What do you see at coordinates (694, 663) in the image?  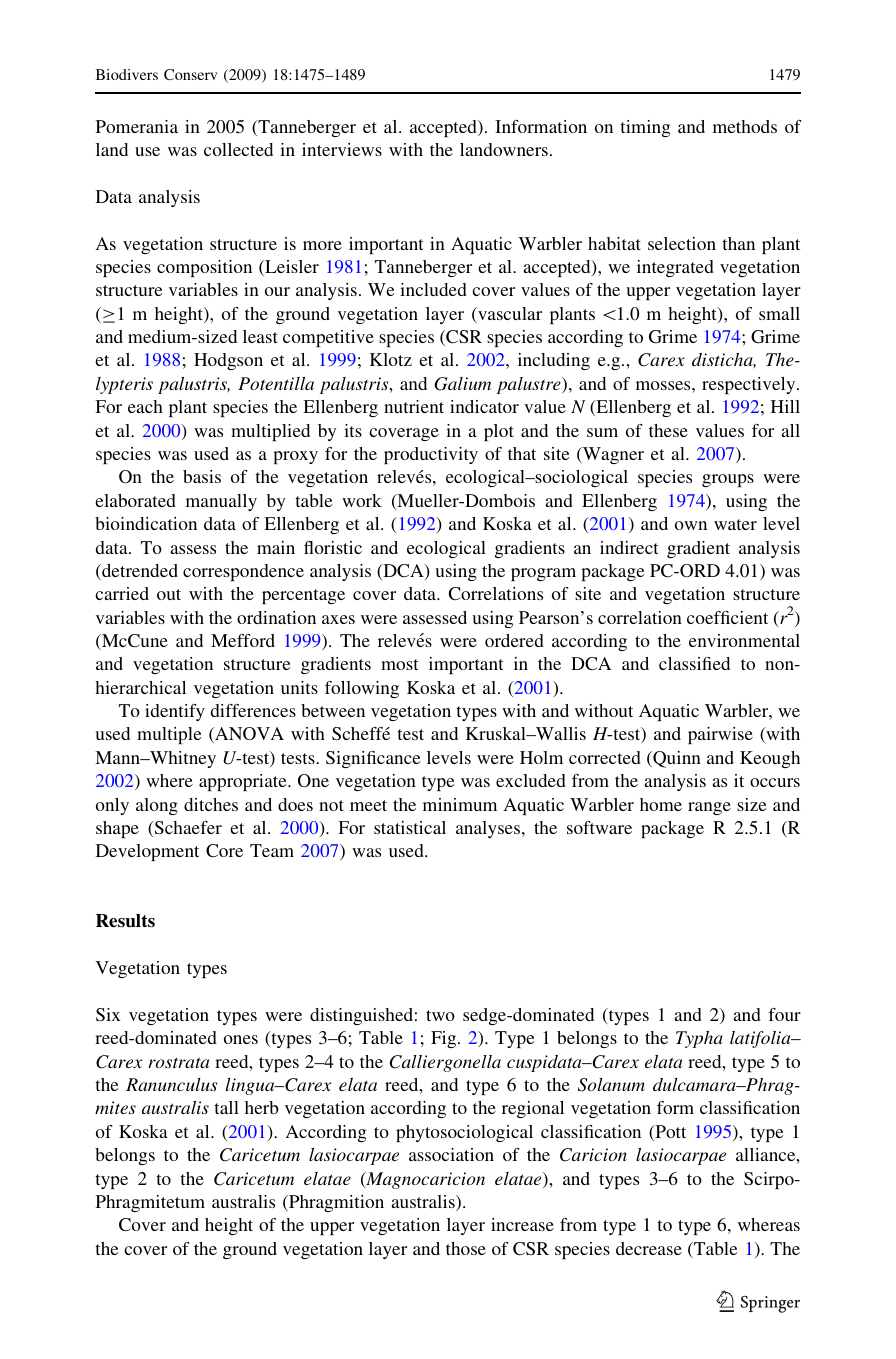 I see `classified` at bounding box center [694, 663].
